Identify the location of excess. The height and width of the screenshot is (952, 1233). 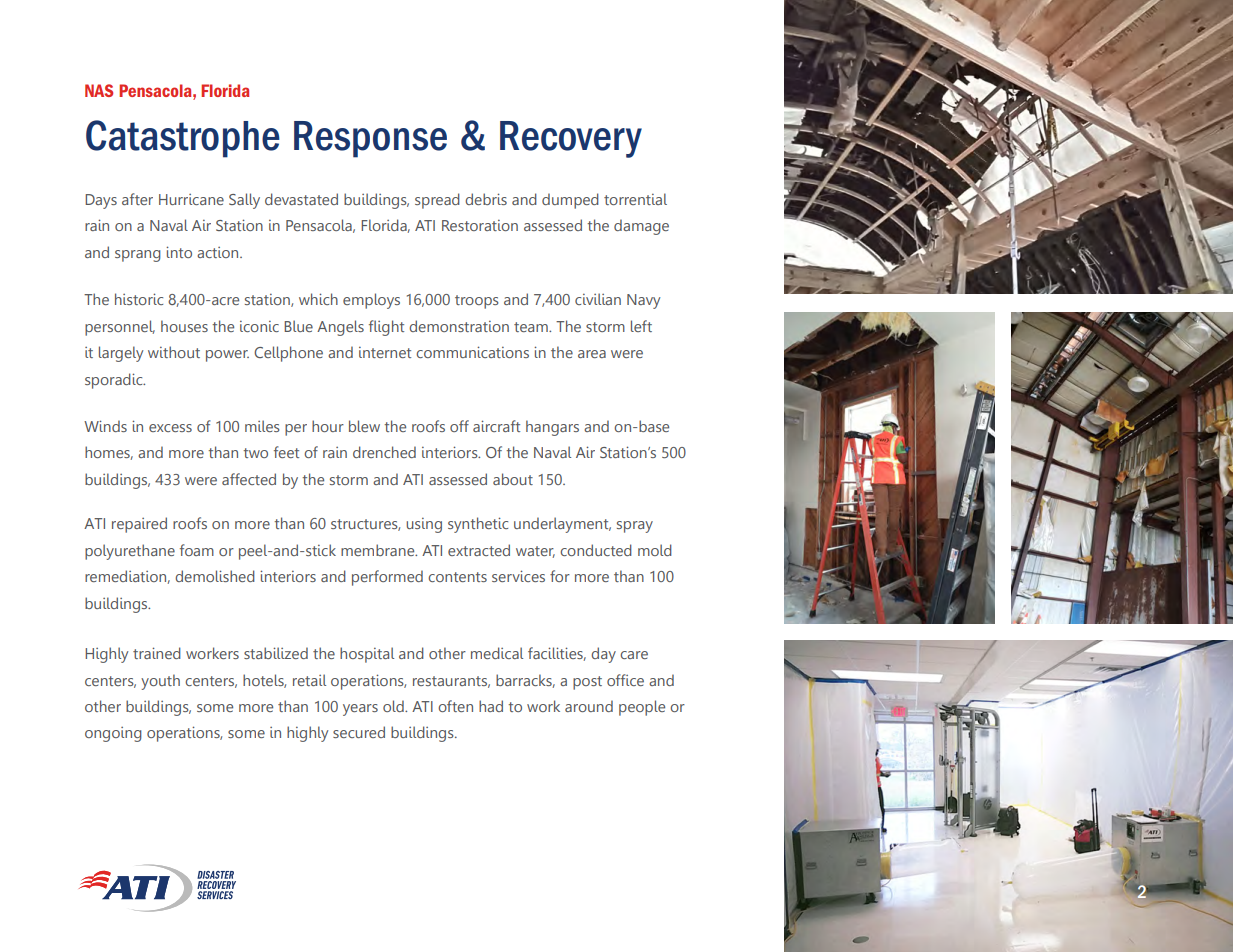
(170, 428).
